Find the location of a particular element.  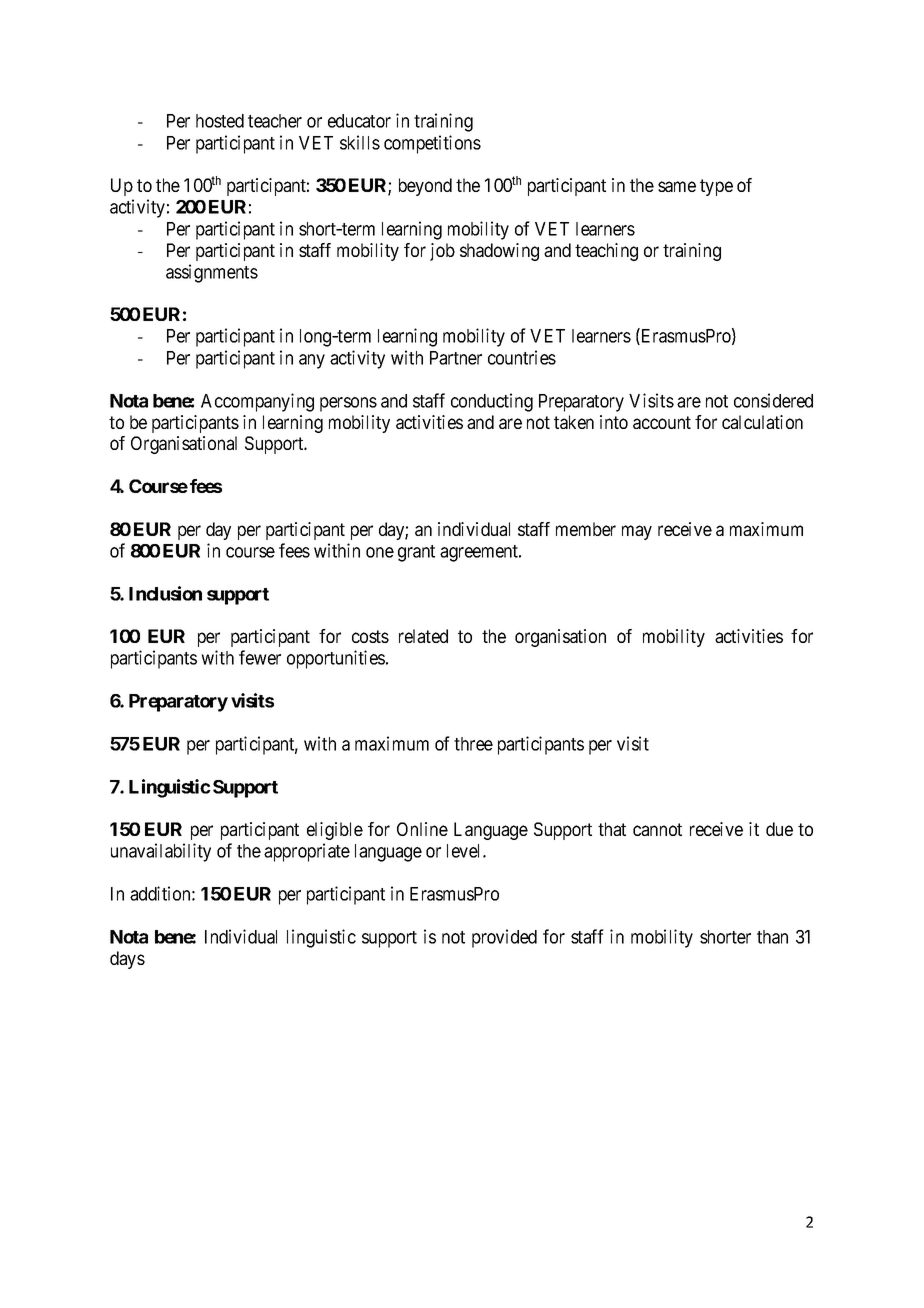

Partner is located at coordinates (456, 358).
